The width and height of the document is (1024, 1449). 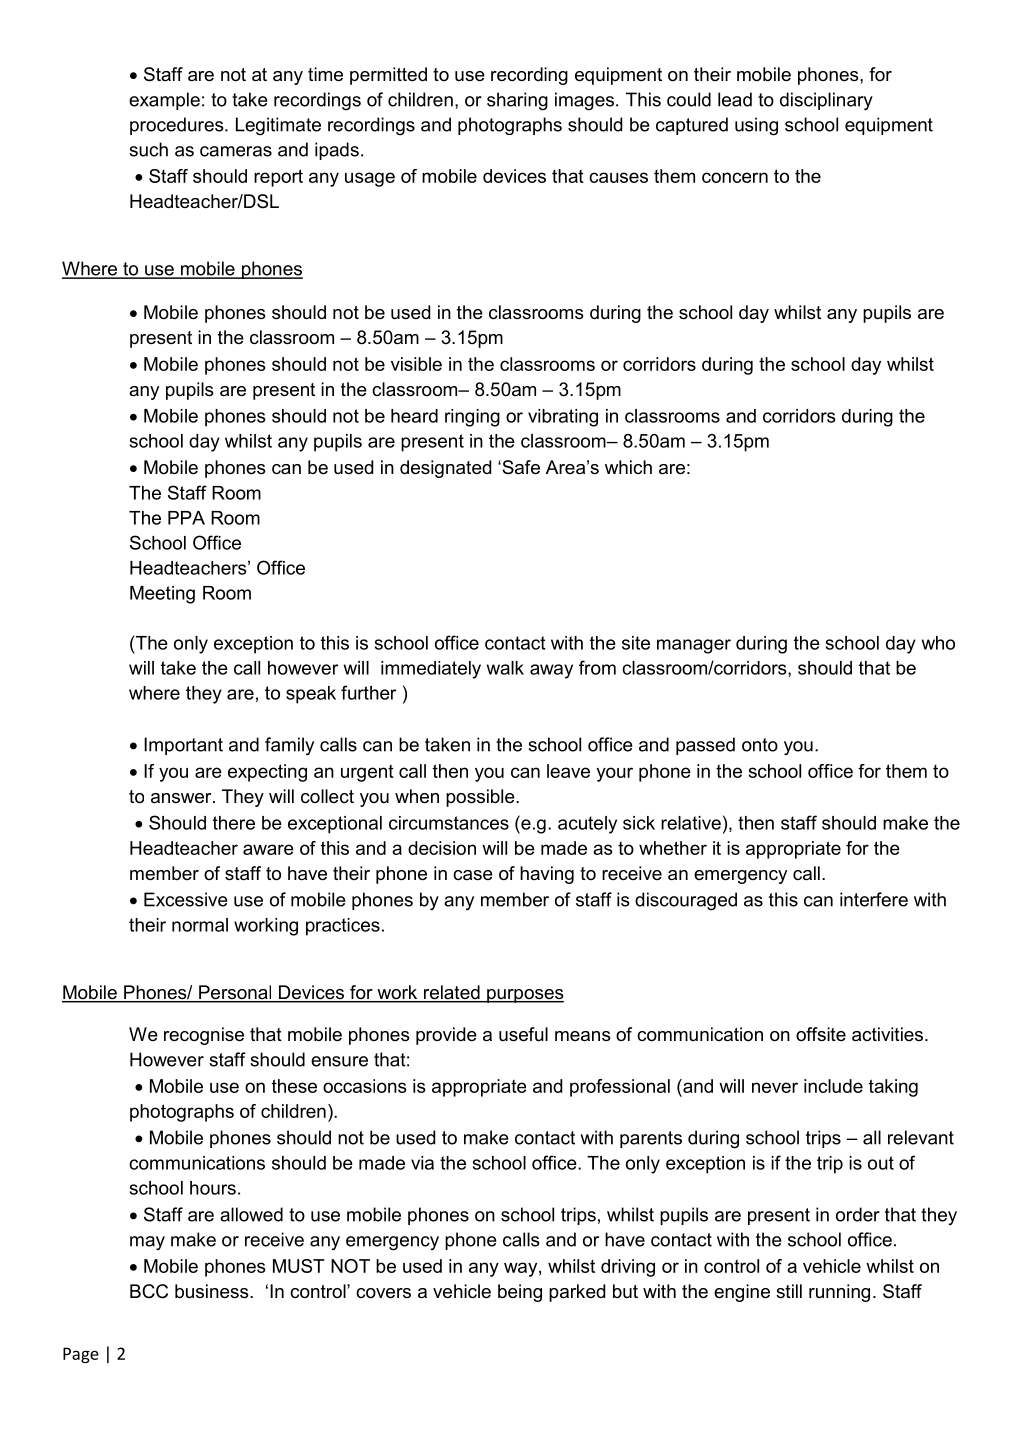 I want to click on onto, so click(x=760, y=745).
